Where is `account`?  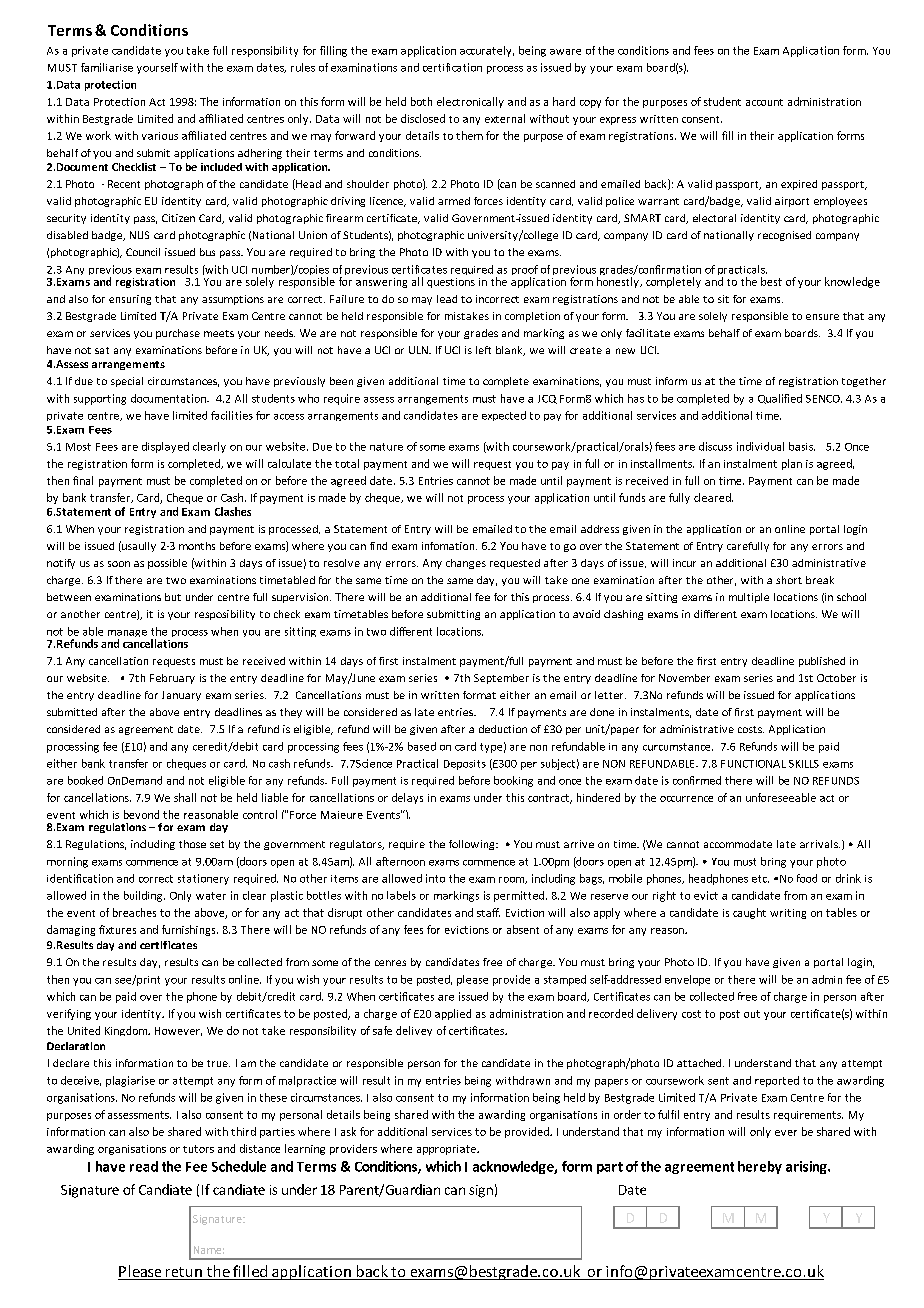
account is located at coordinates (764, 102).
